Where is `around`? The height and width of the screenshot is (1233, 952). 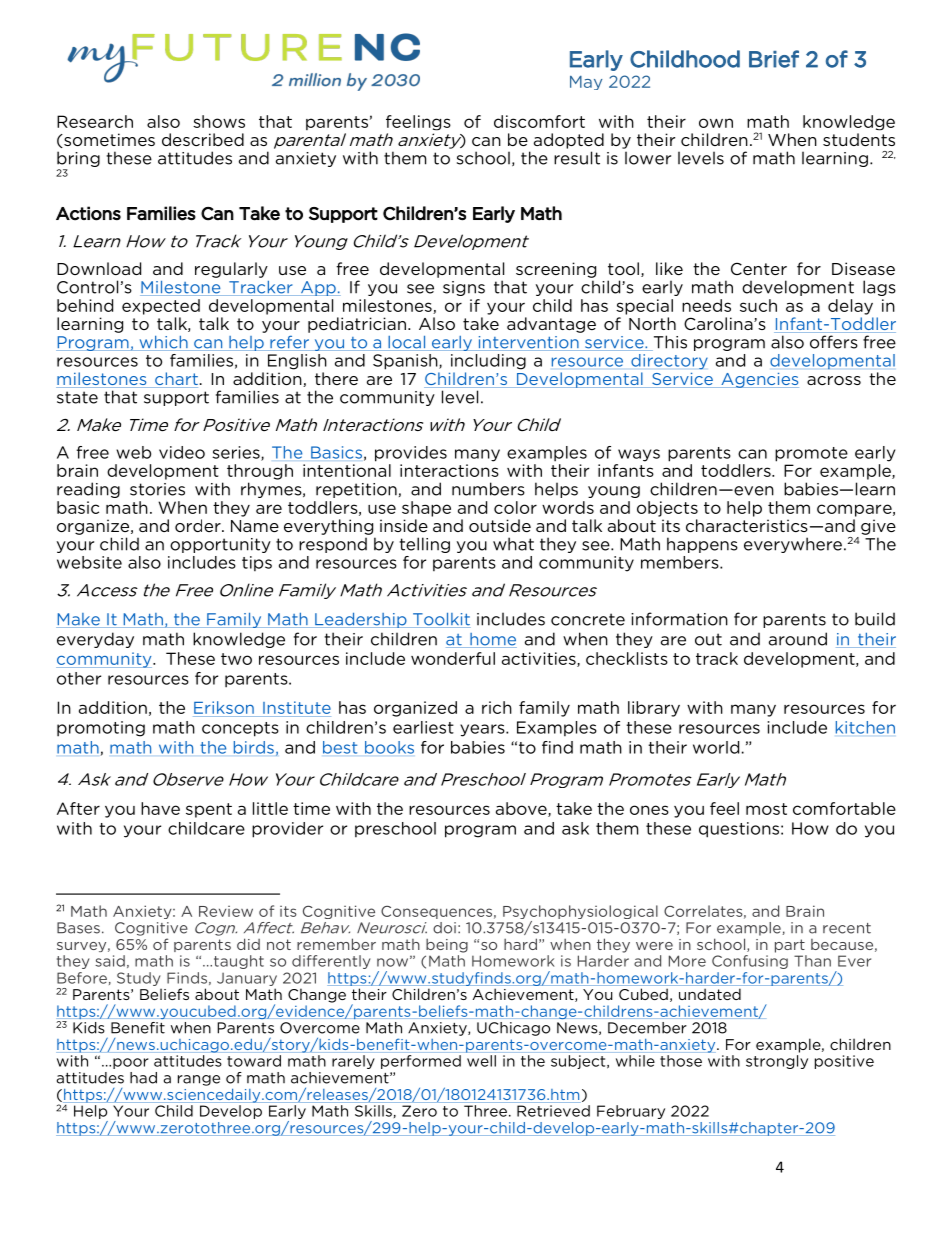 around is located at coordinates (798, 639).
